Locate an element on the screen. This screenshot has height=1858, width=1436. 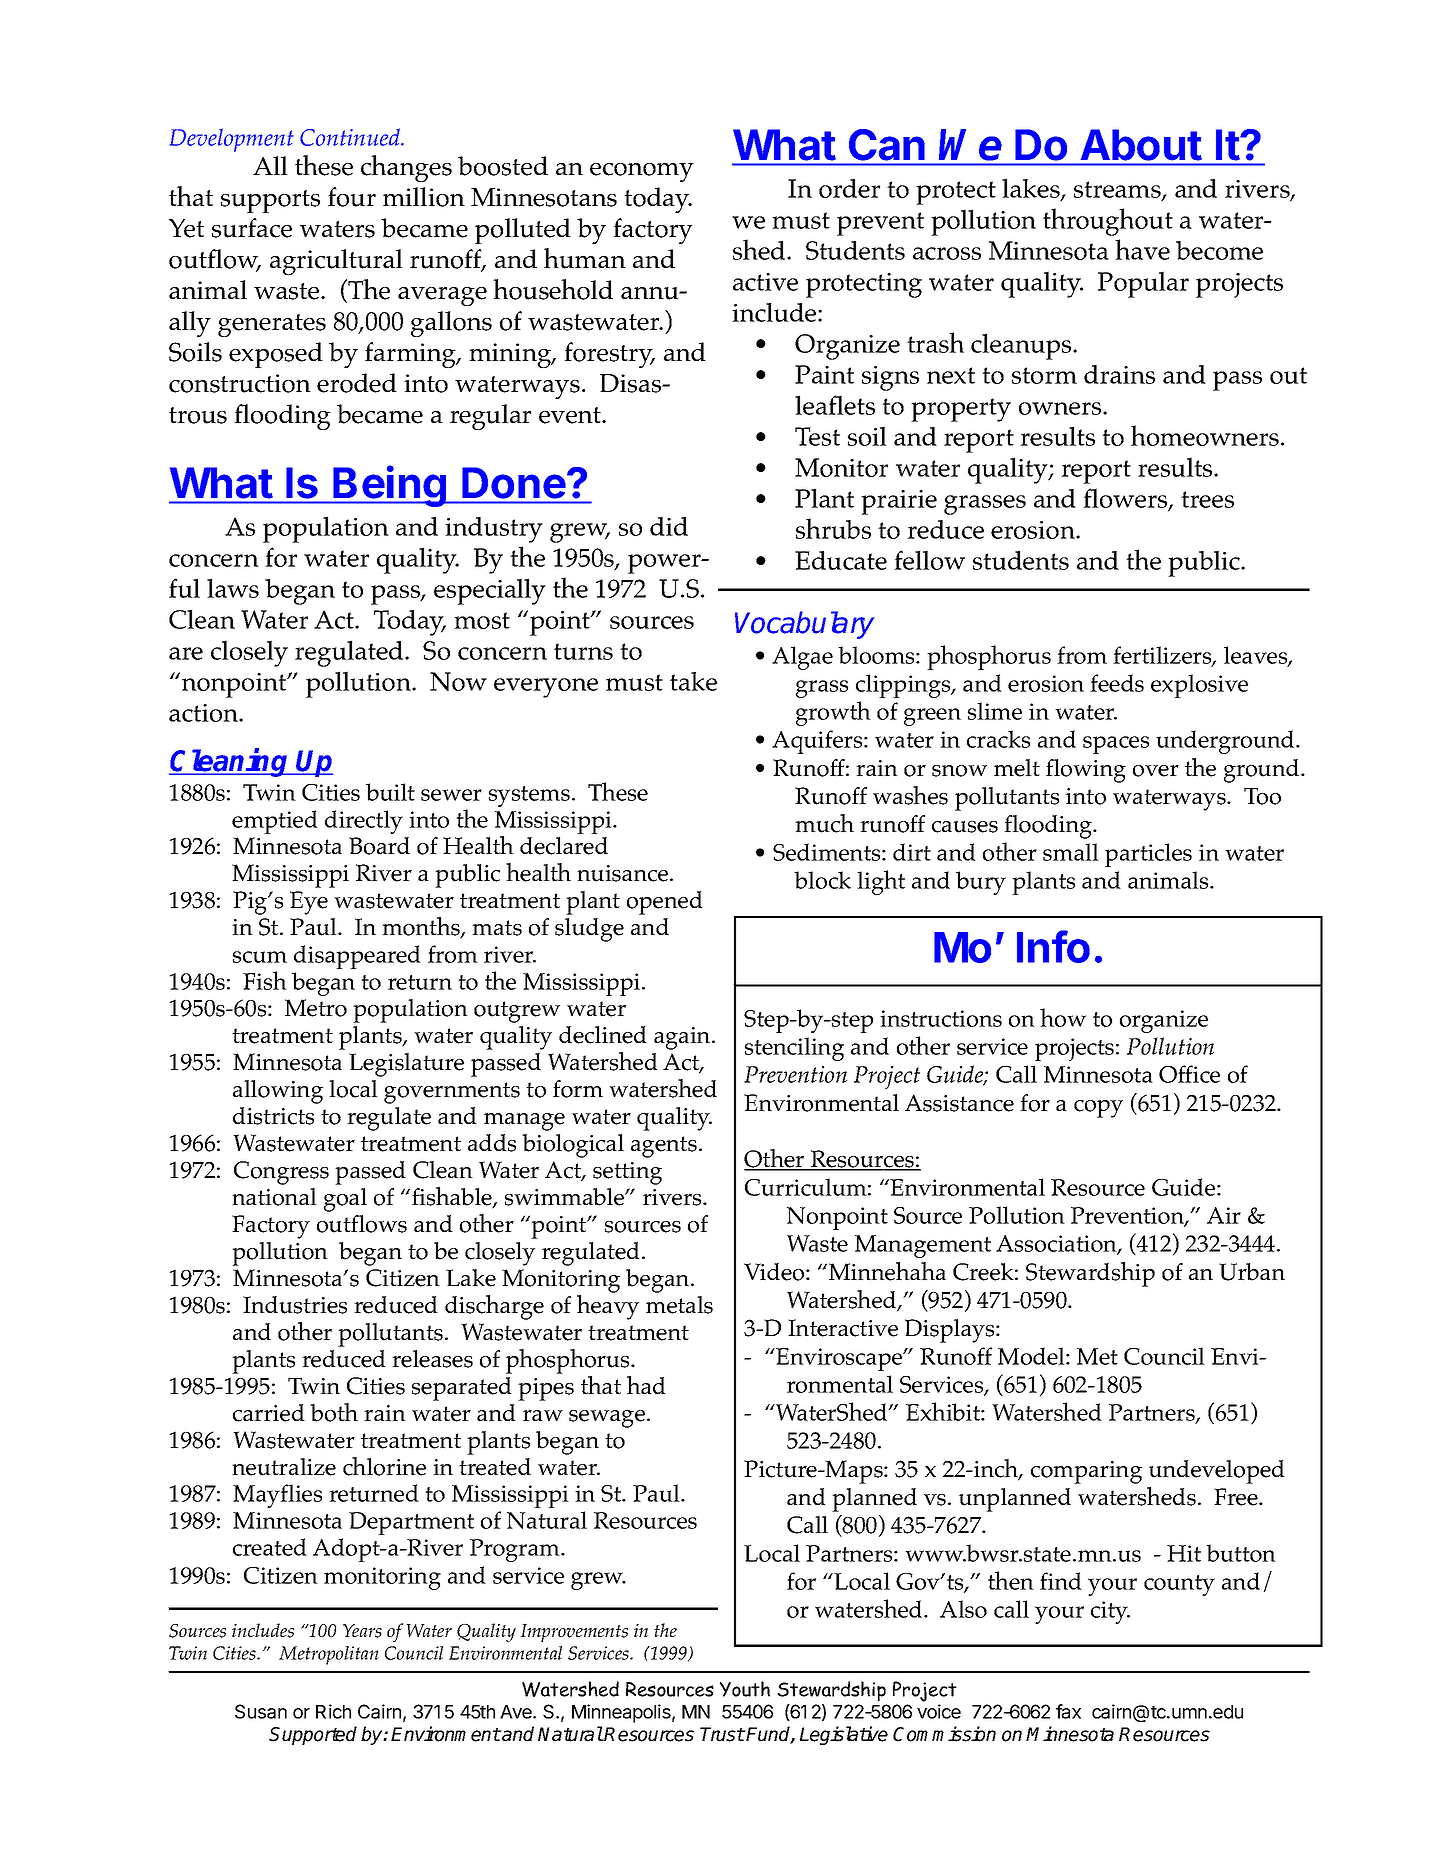
Info is located at coordinates (1053, 946).
